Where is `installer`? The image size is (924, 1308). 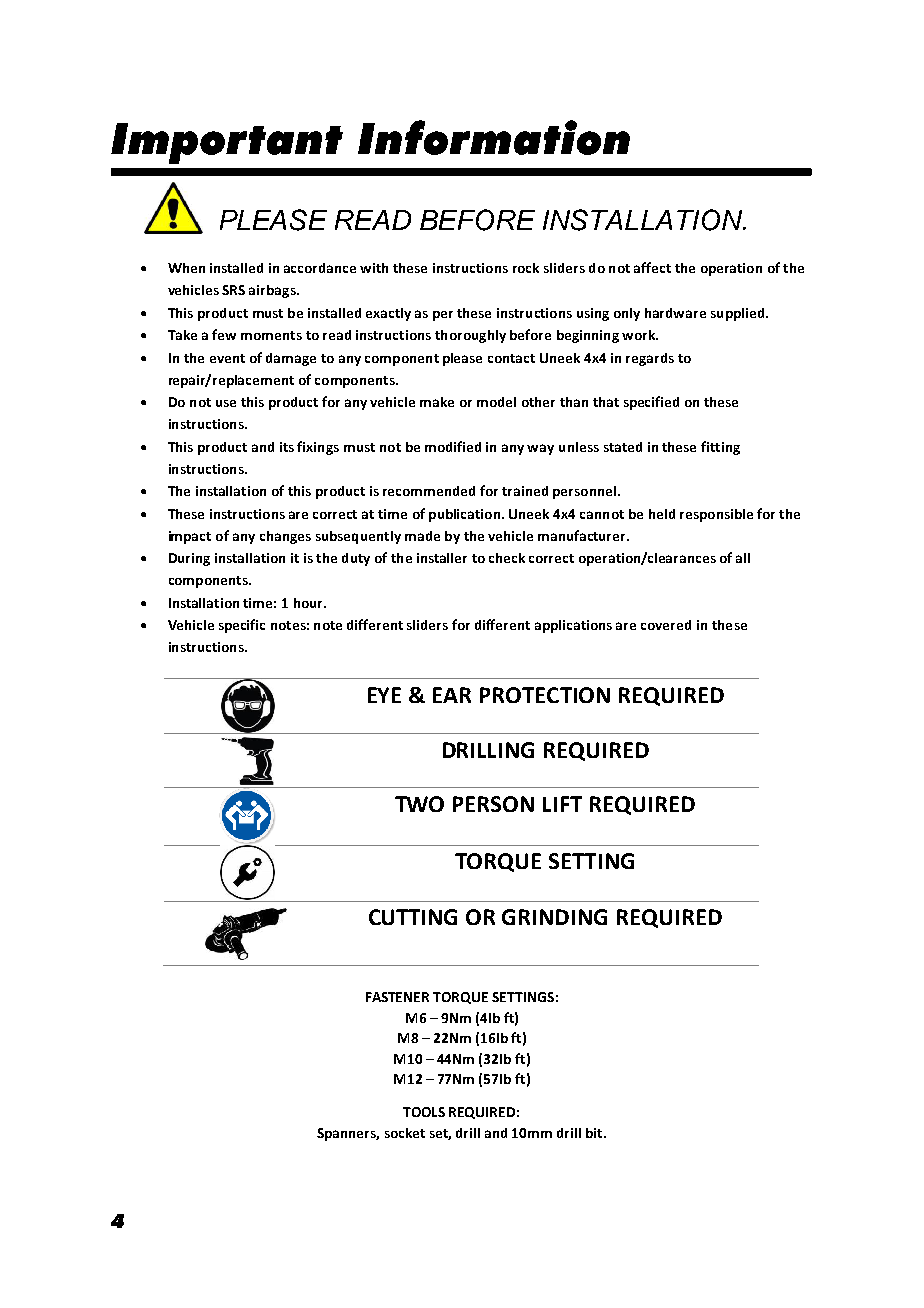
installer is located at coordinates (442, 558).
